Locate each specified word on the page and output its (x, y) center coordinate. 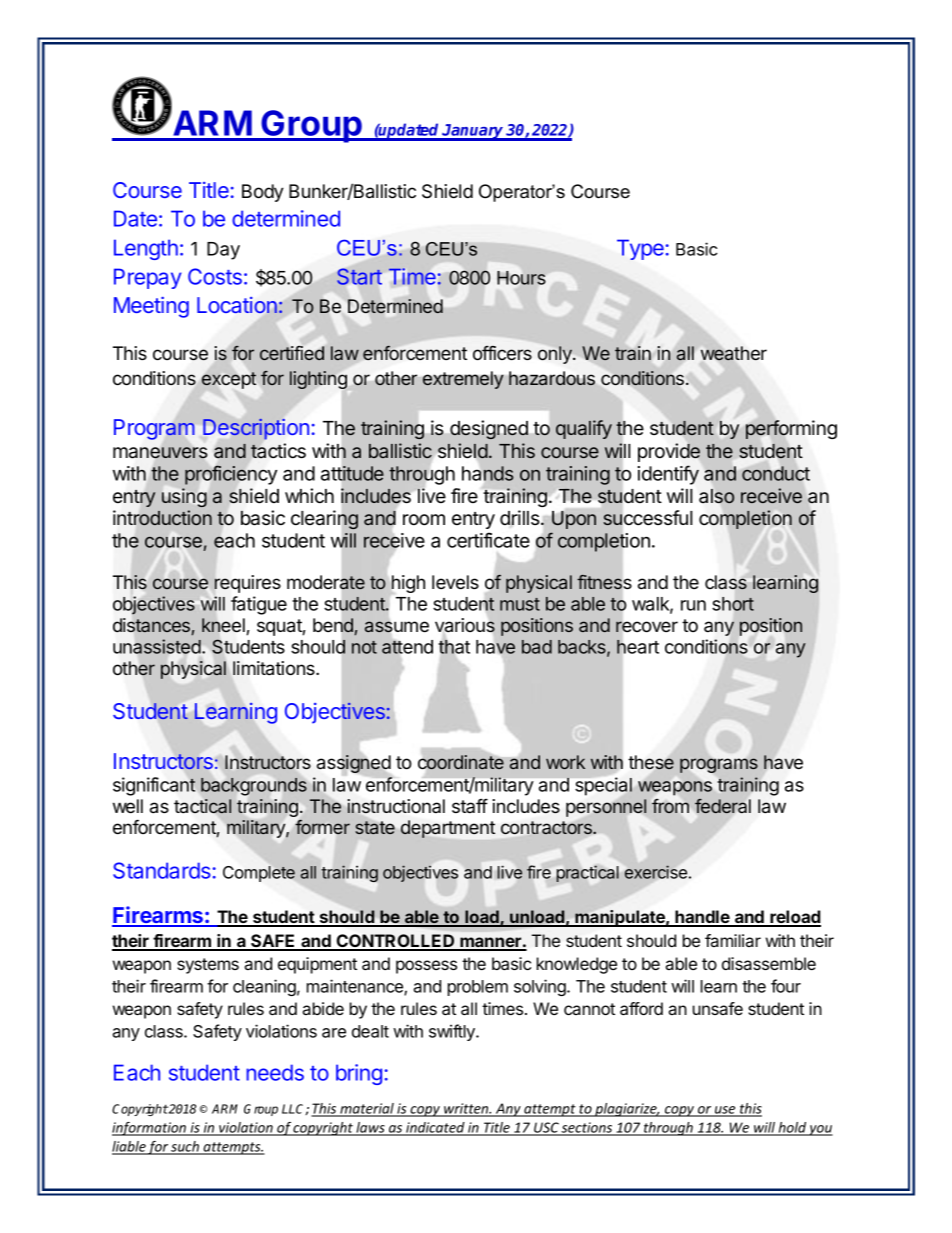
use (725, 1111)
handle (702, 918)
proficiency (231, 475)
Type (640, 249)
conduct (776, 473)
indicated (435, 1128)
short (733, 604)
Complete (259, 874)
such (185, 1148)
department (448, 829)
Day (223, 251)
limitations (275, 668)
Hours (521, 278)
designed (489, 430)
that (454, 647)
